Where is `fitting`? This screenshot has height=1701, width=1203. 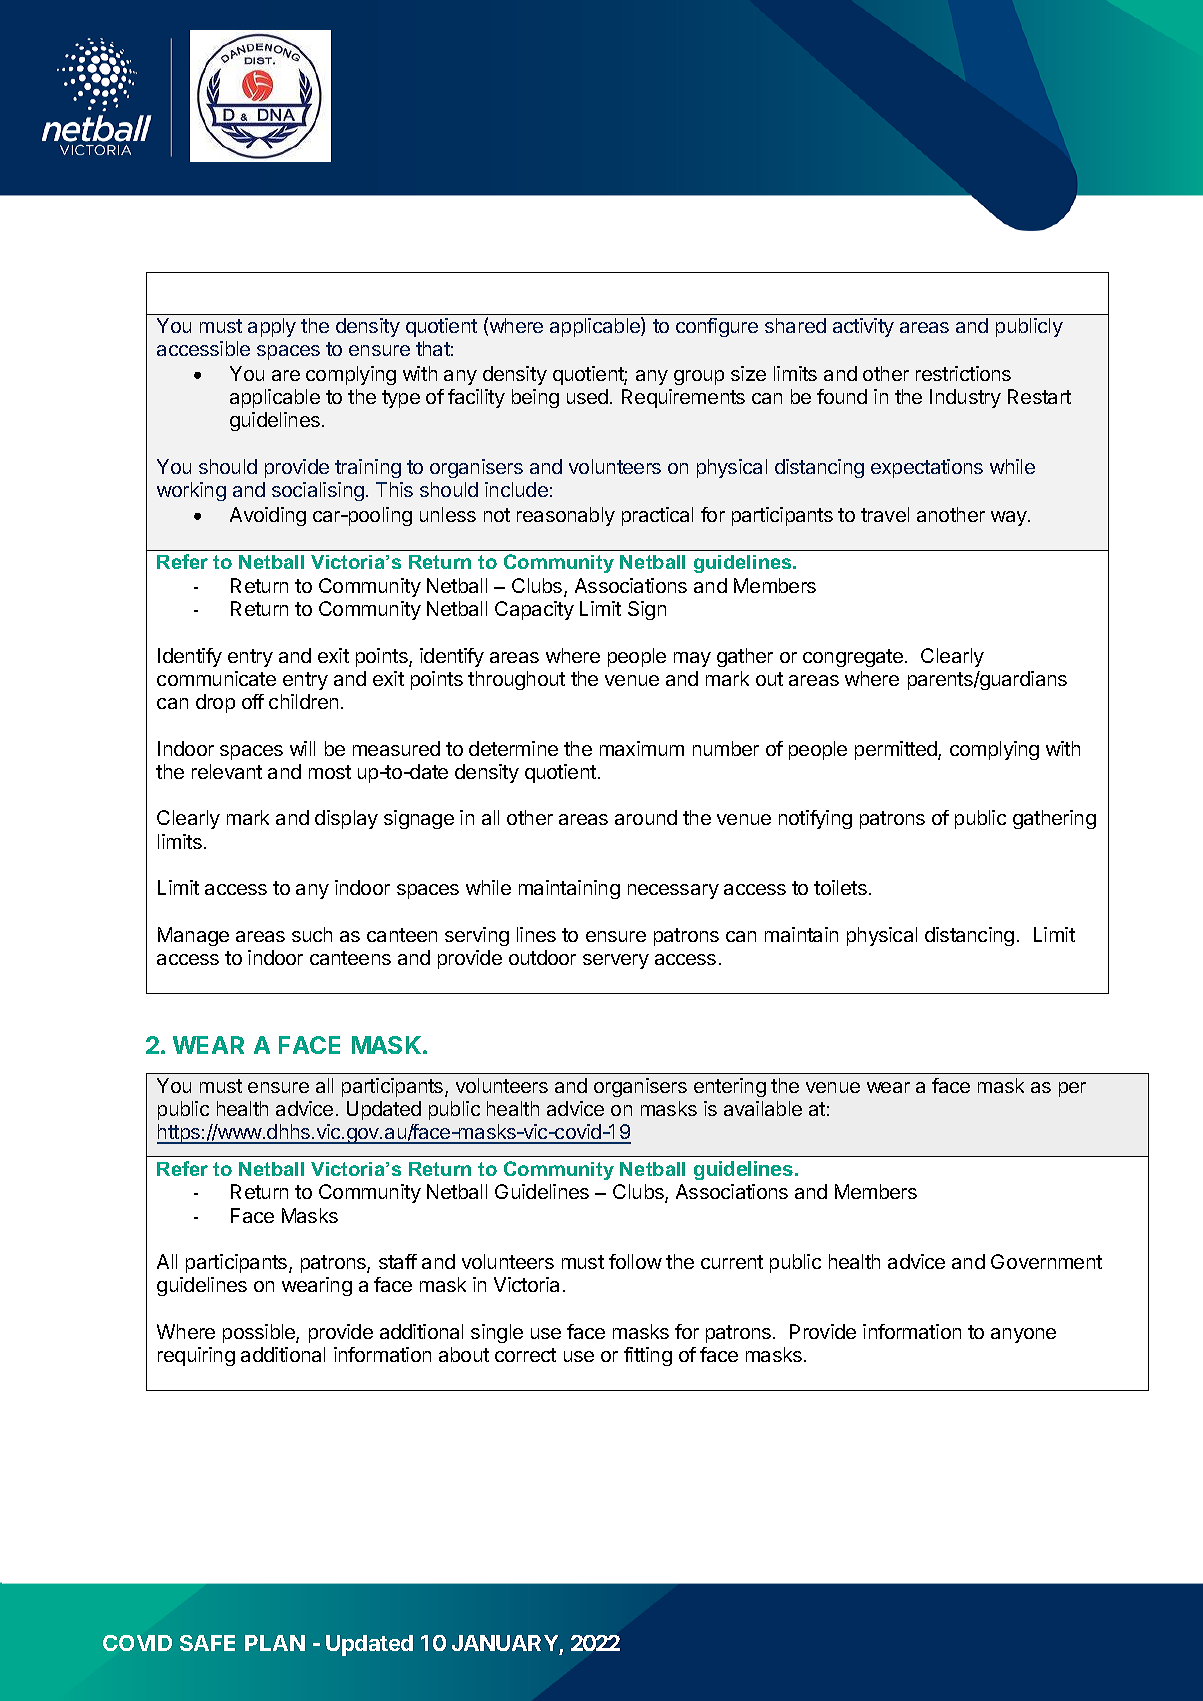 fitting is located at coordinates (648, 1356).
